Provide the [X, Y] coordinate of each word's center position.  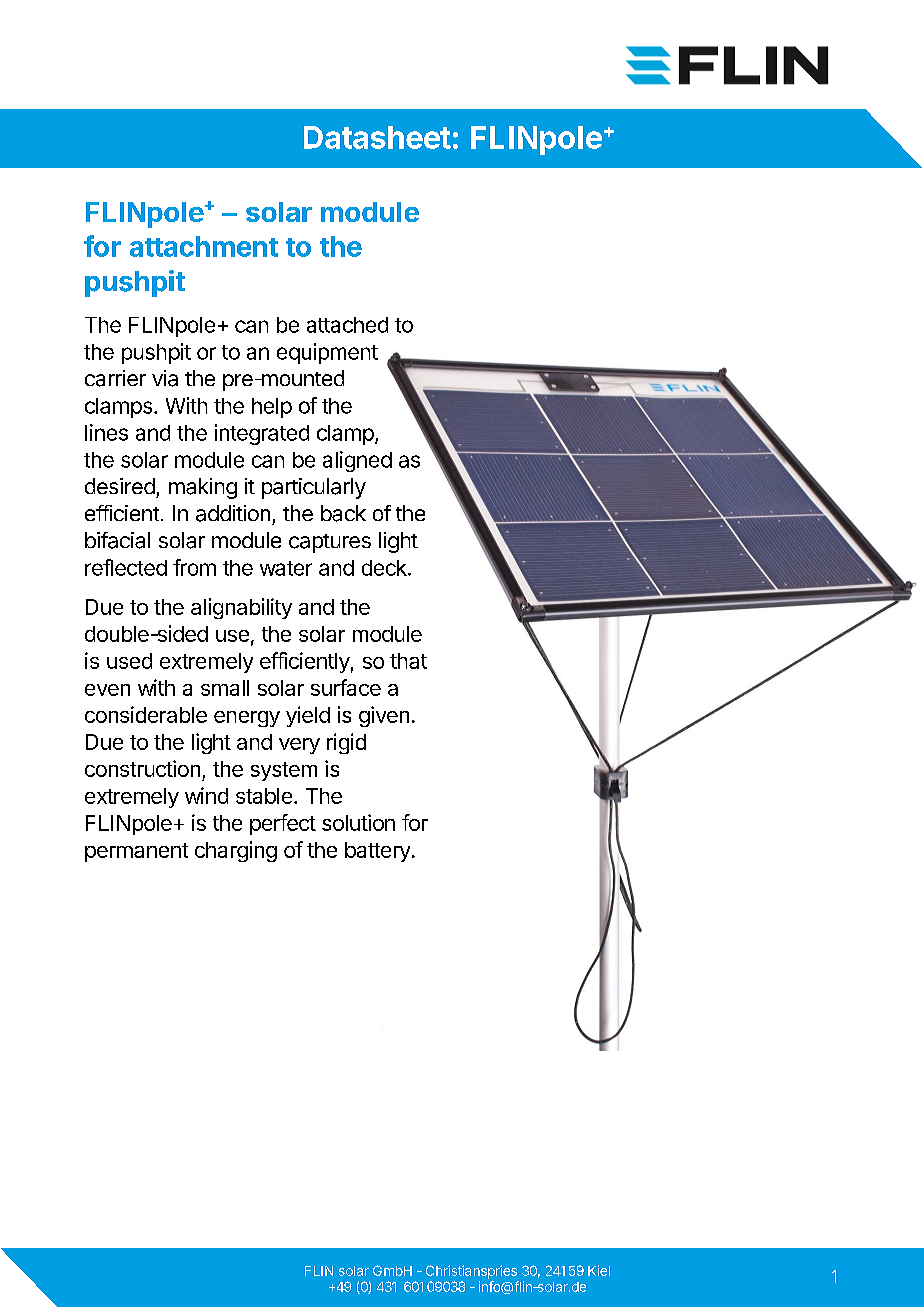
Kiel [599, 1270]
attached [347, 325]
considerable [146, 714]
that [408, 661]
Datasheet [377, 137]
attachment [204, 246]
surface [346, 687]
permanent [136, 852]
